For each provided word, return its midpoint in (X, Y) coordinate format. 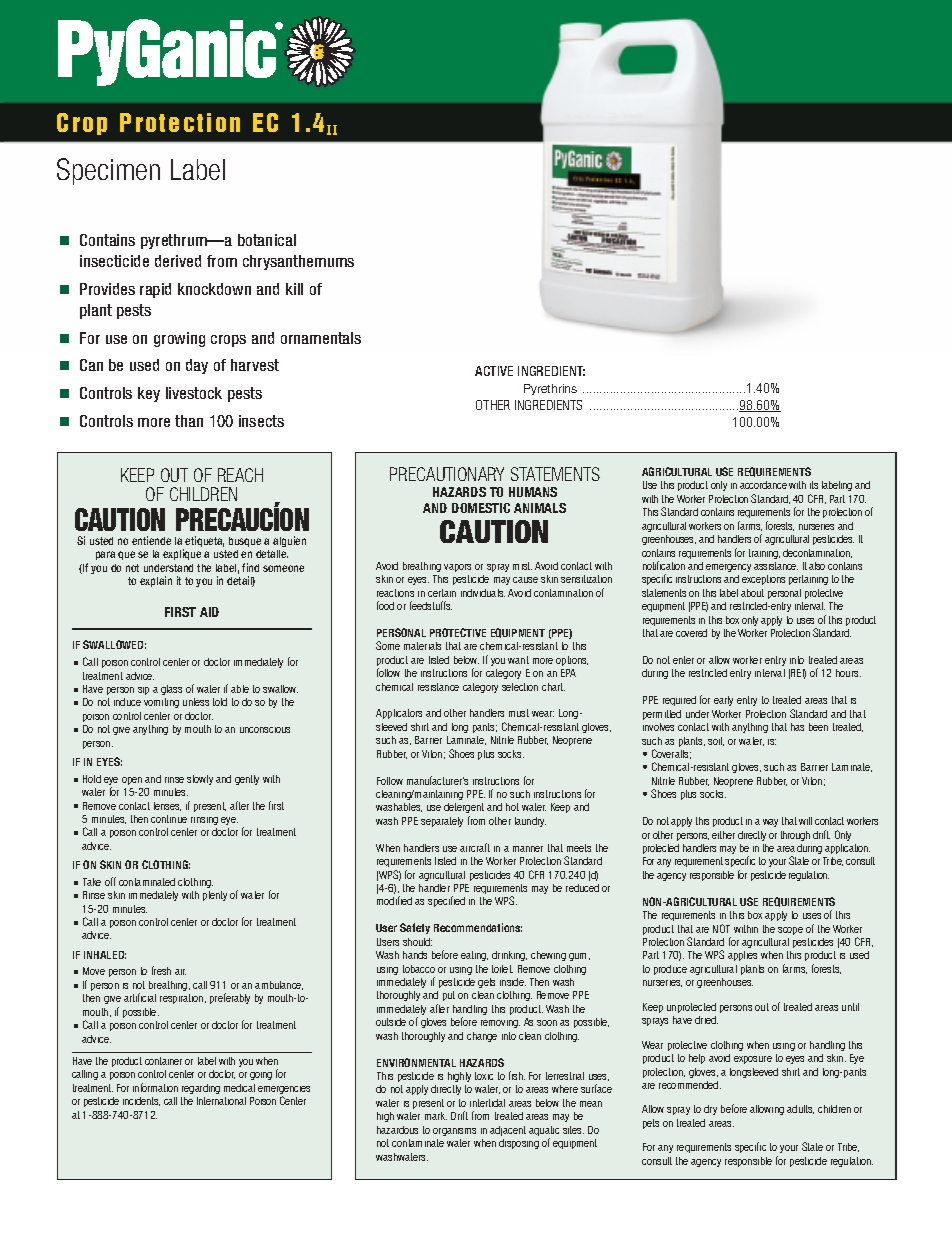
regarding (201, 1089)
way (770, 823)
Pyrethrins (550, 389)
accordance (763, 485)
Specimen (108, 171)
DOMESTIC (481, 508)
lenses (167, 806)
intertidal (487, 1103)
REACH (240, 475)
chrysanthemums (298, 262)
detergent (464, 810)
